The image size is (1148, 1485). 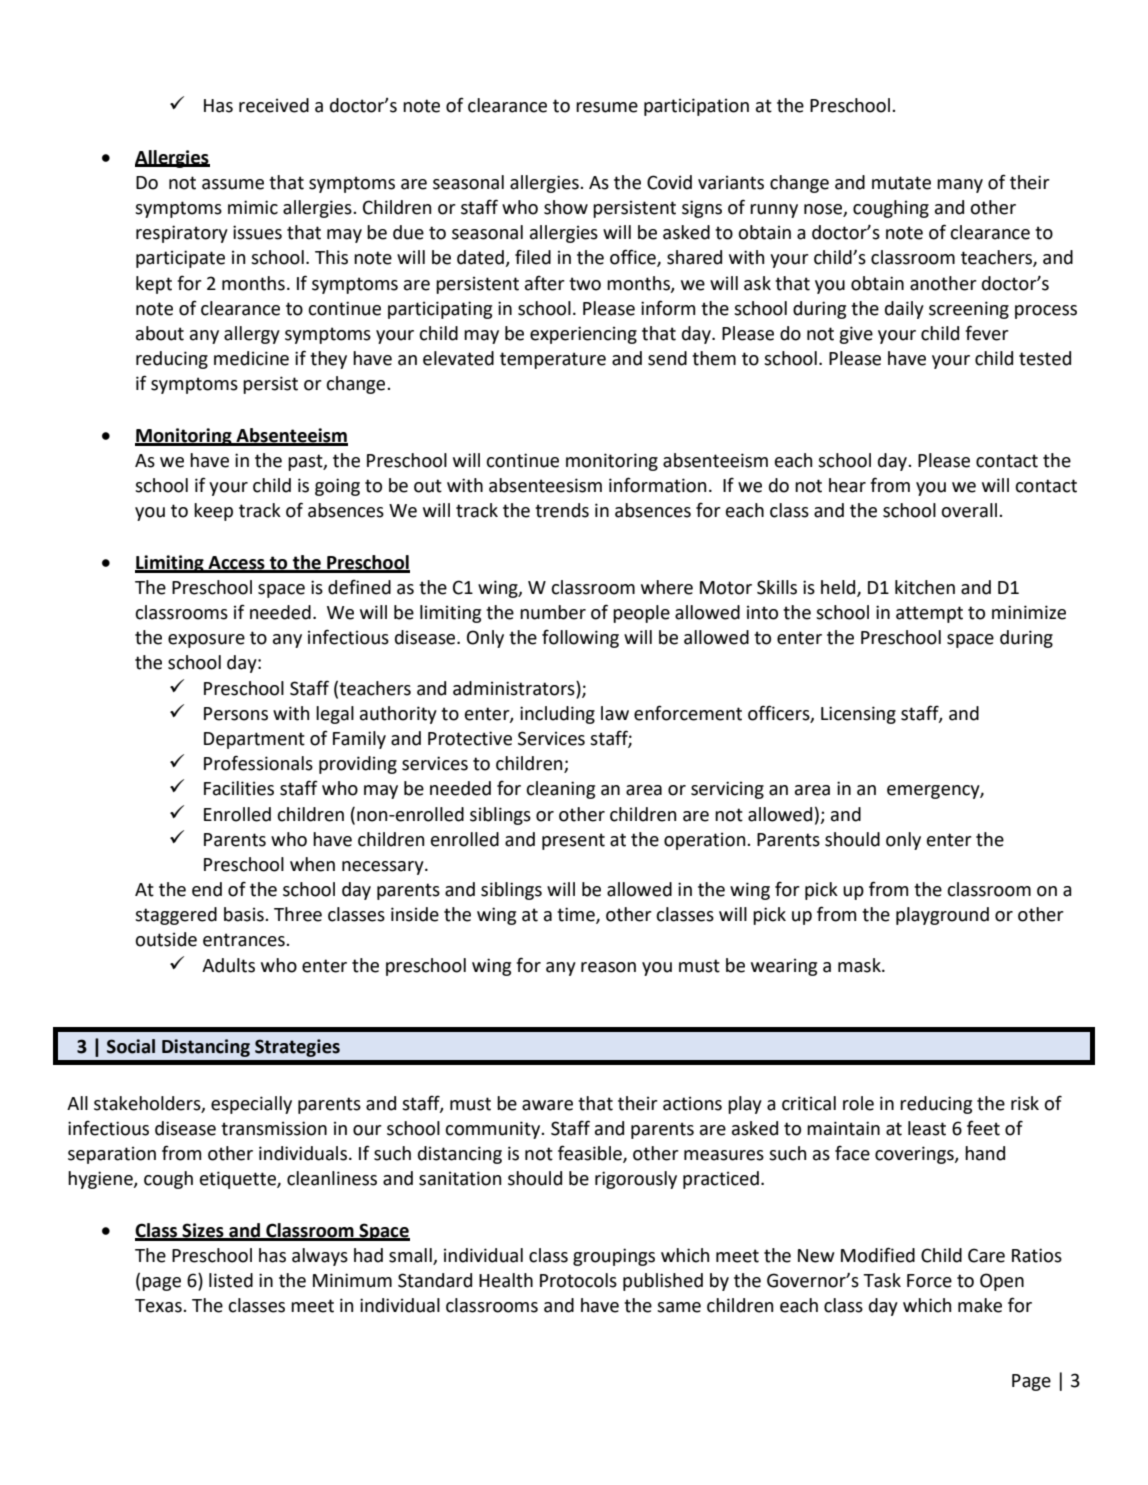 What do you see at coordinates (901, 183) in the image?
I see `mutate` at bounding box center [901, 183].
